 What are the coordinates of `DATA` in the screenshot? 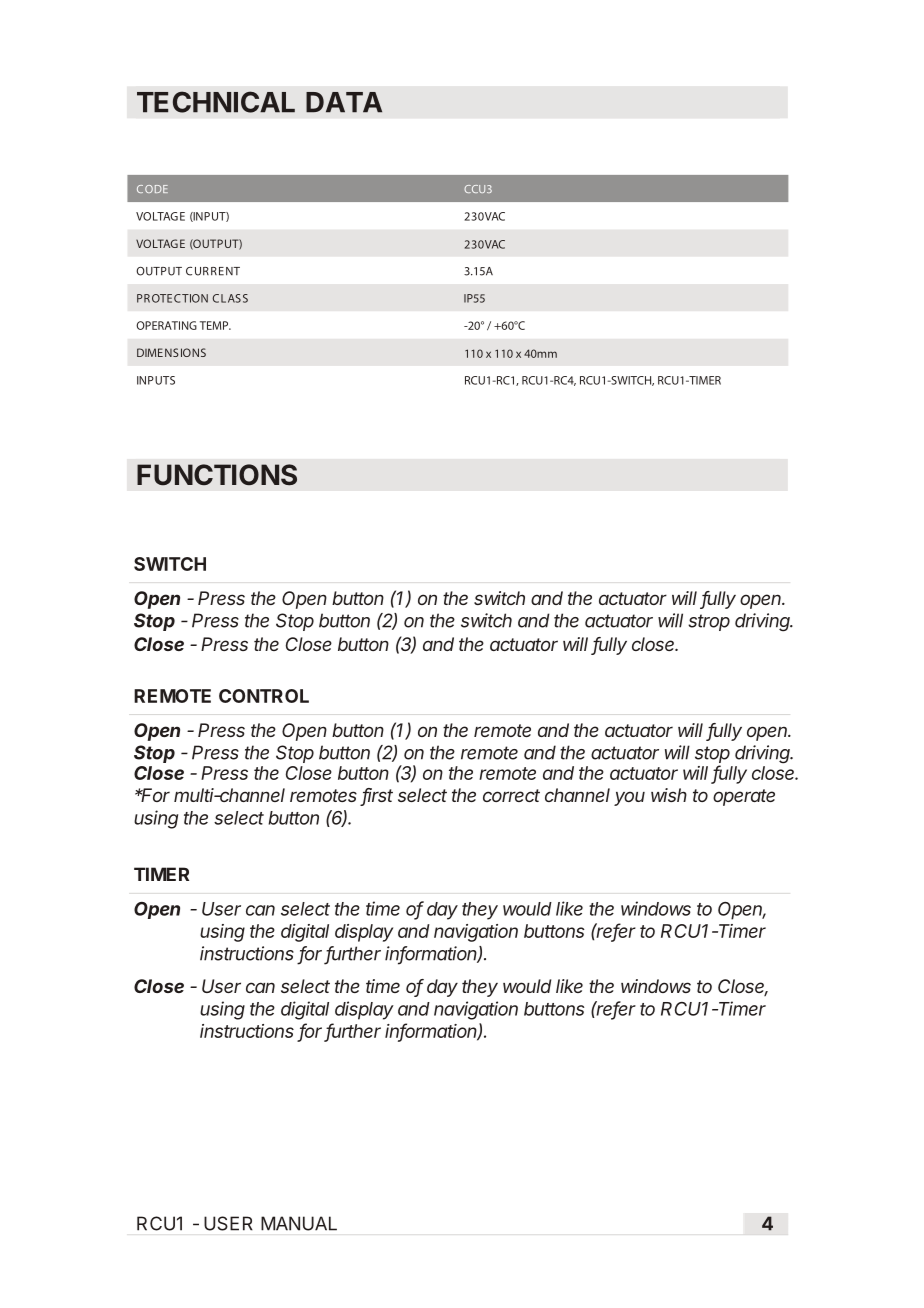 It's located at (344, 102).
